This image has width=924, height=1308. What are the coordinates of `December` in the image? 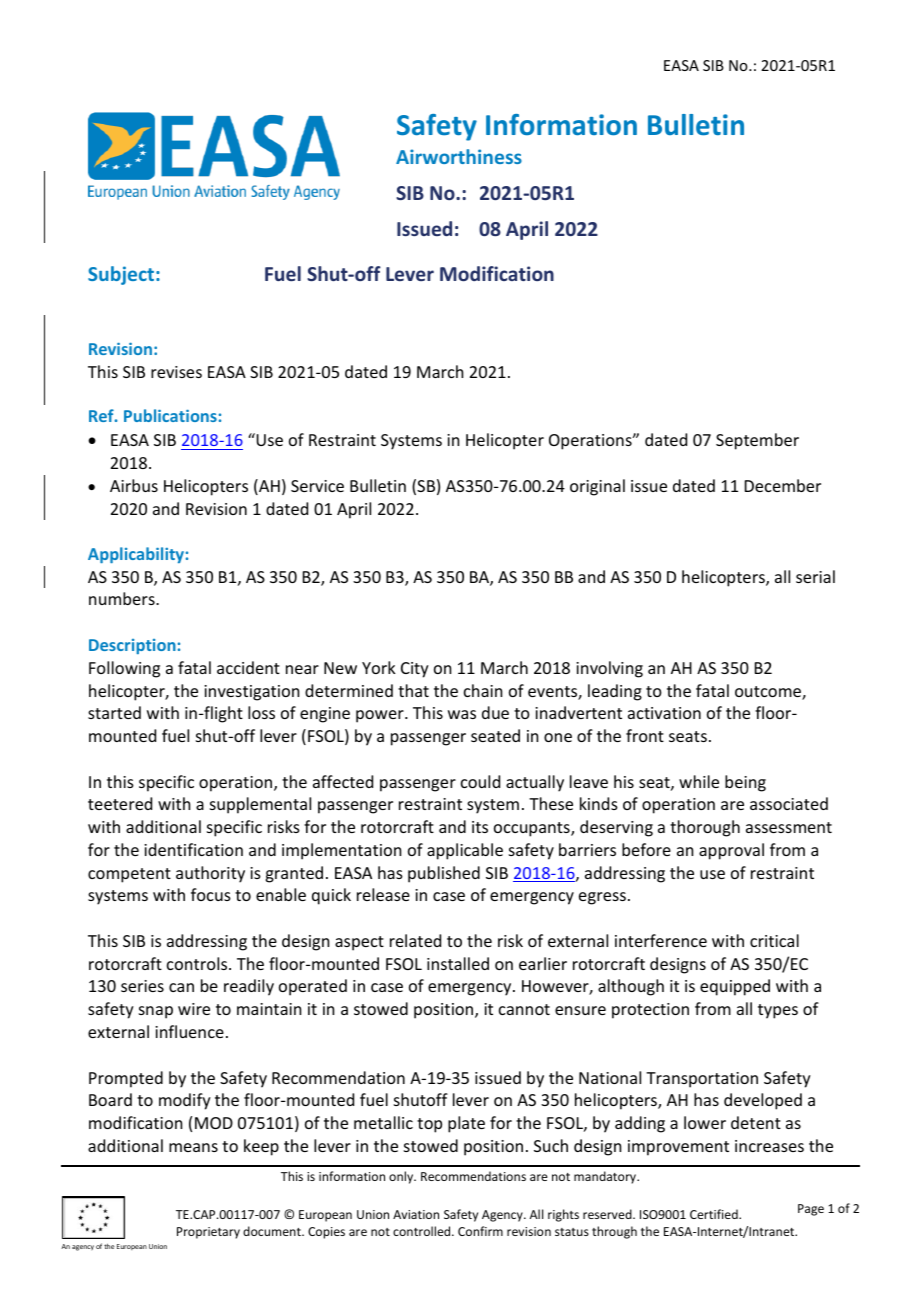 It's located at (783, 485).
